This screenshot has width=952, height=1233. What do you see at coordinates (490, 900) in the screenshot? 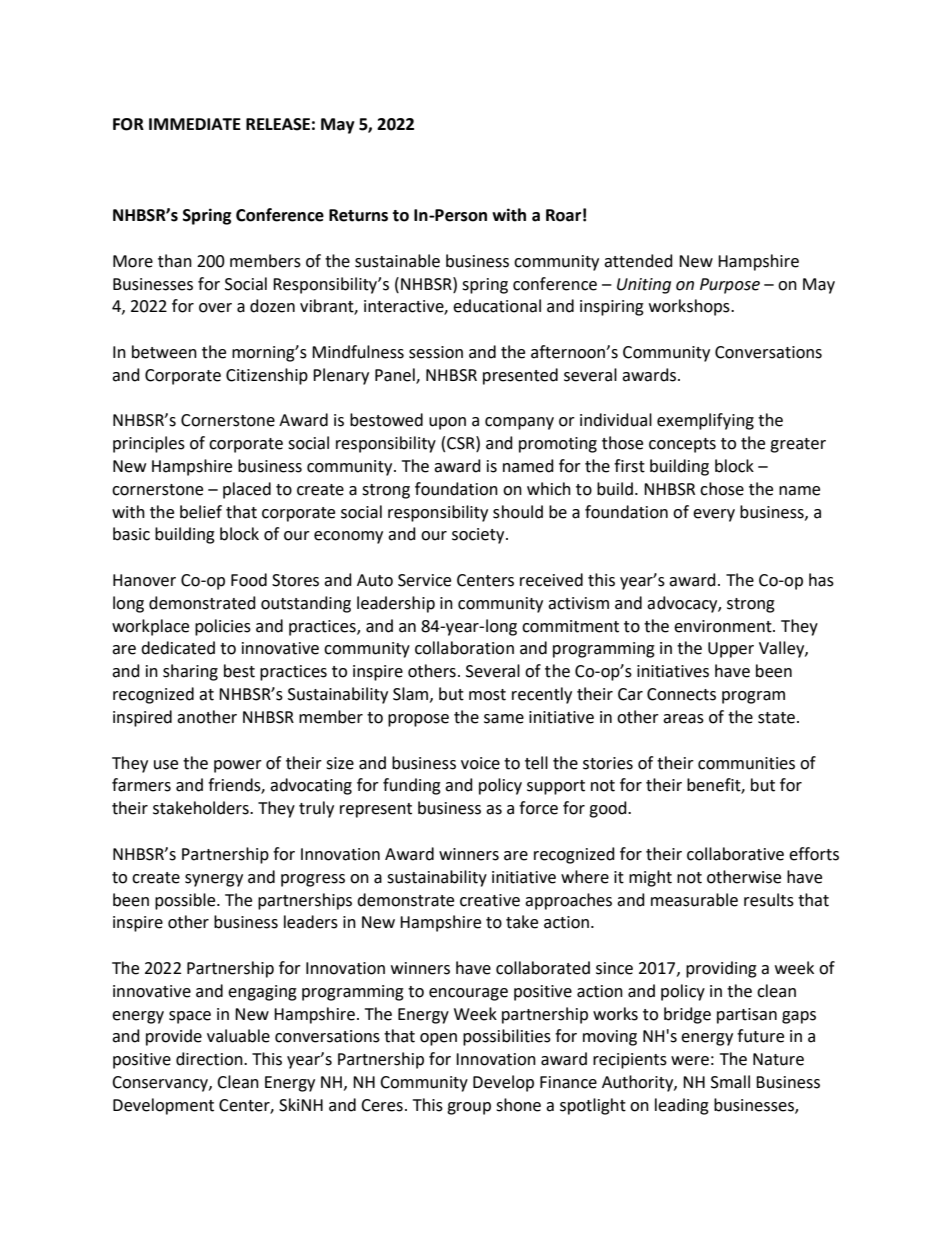
I see `creative` at bounding box center [490, 900].
